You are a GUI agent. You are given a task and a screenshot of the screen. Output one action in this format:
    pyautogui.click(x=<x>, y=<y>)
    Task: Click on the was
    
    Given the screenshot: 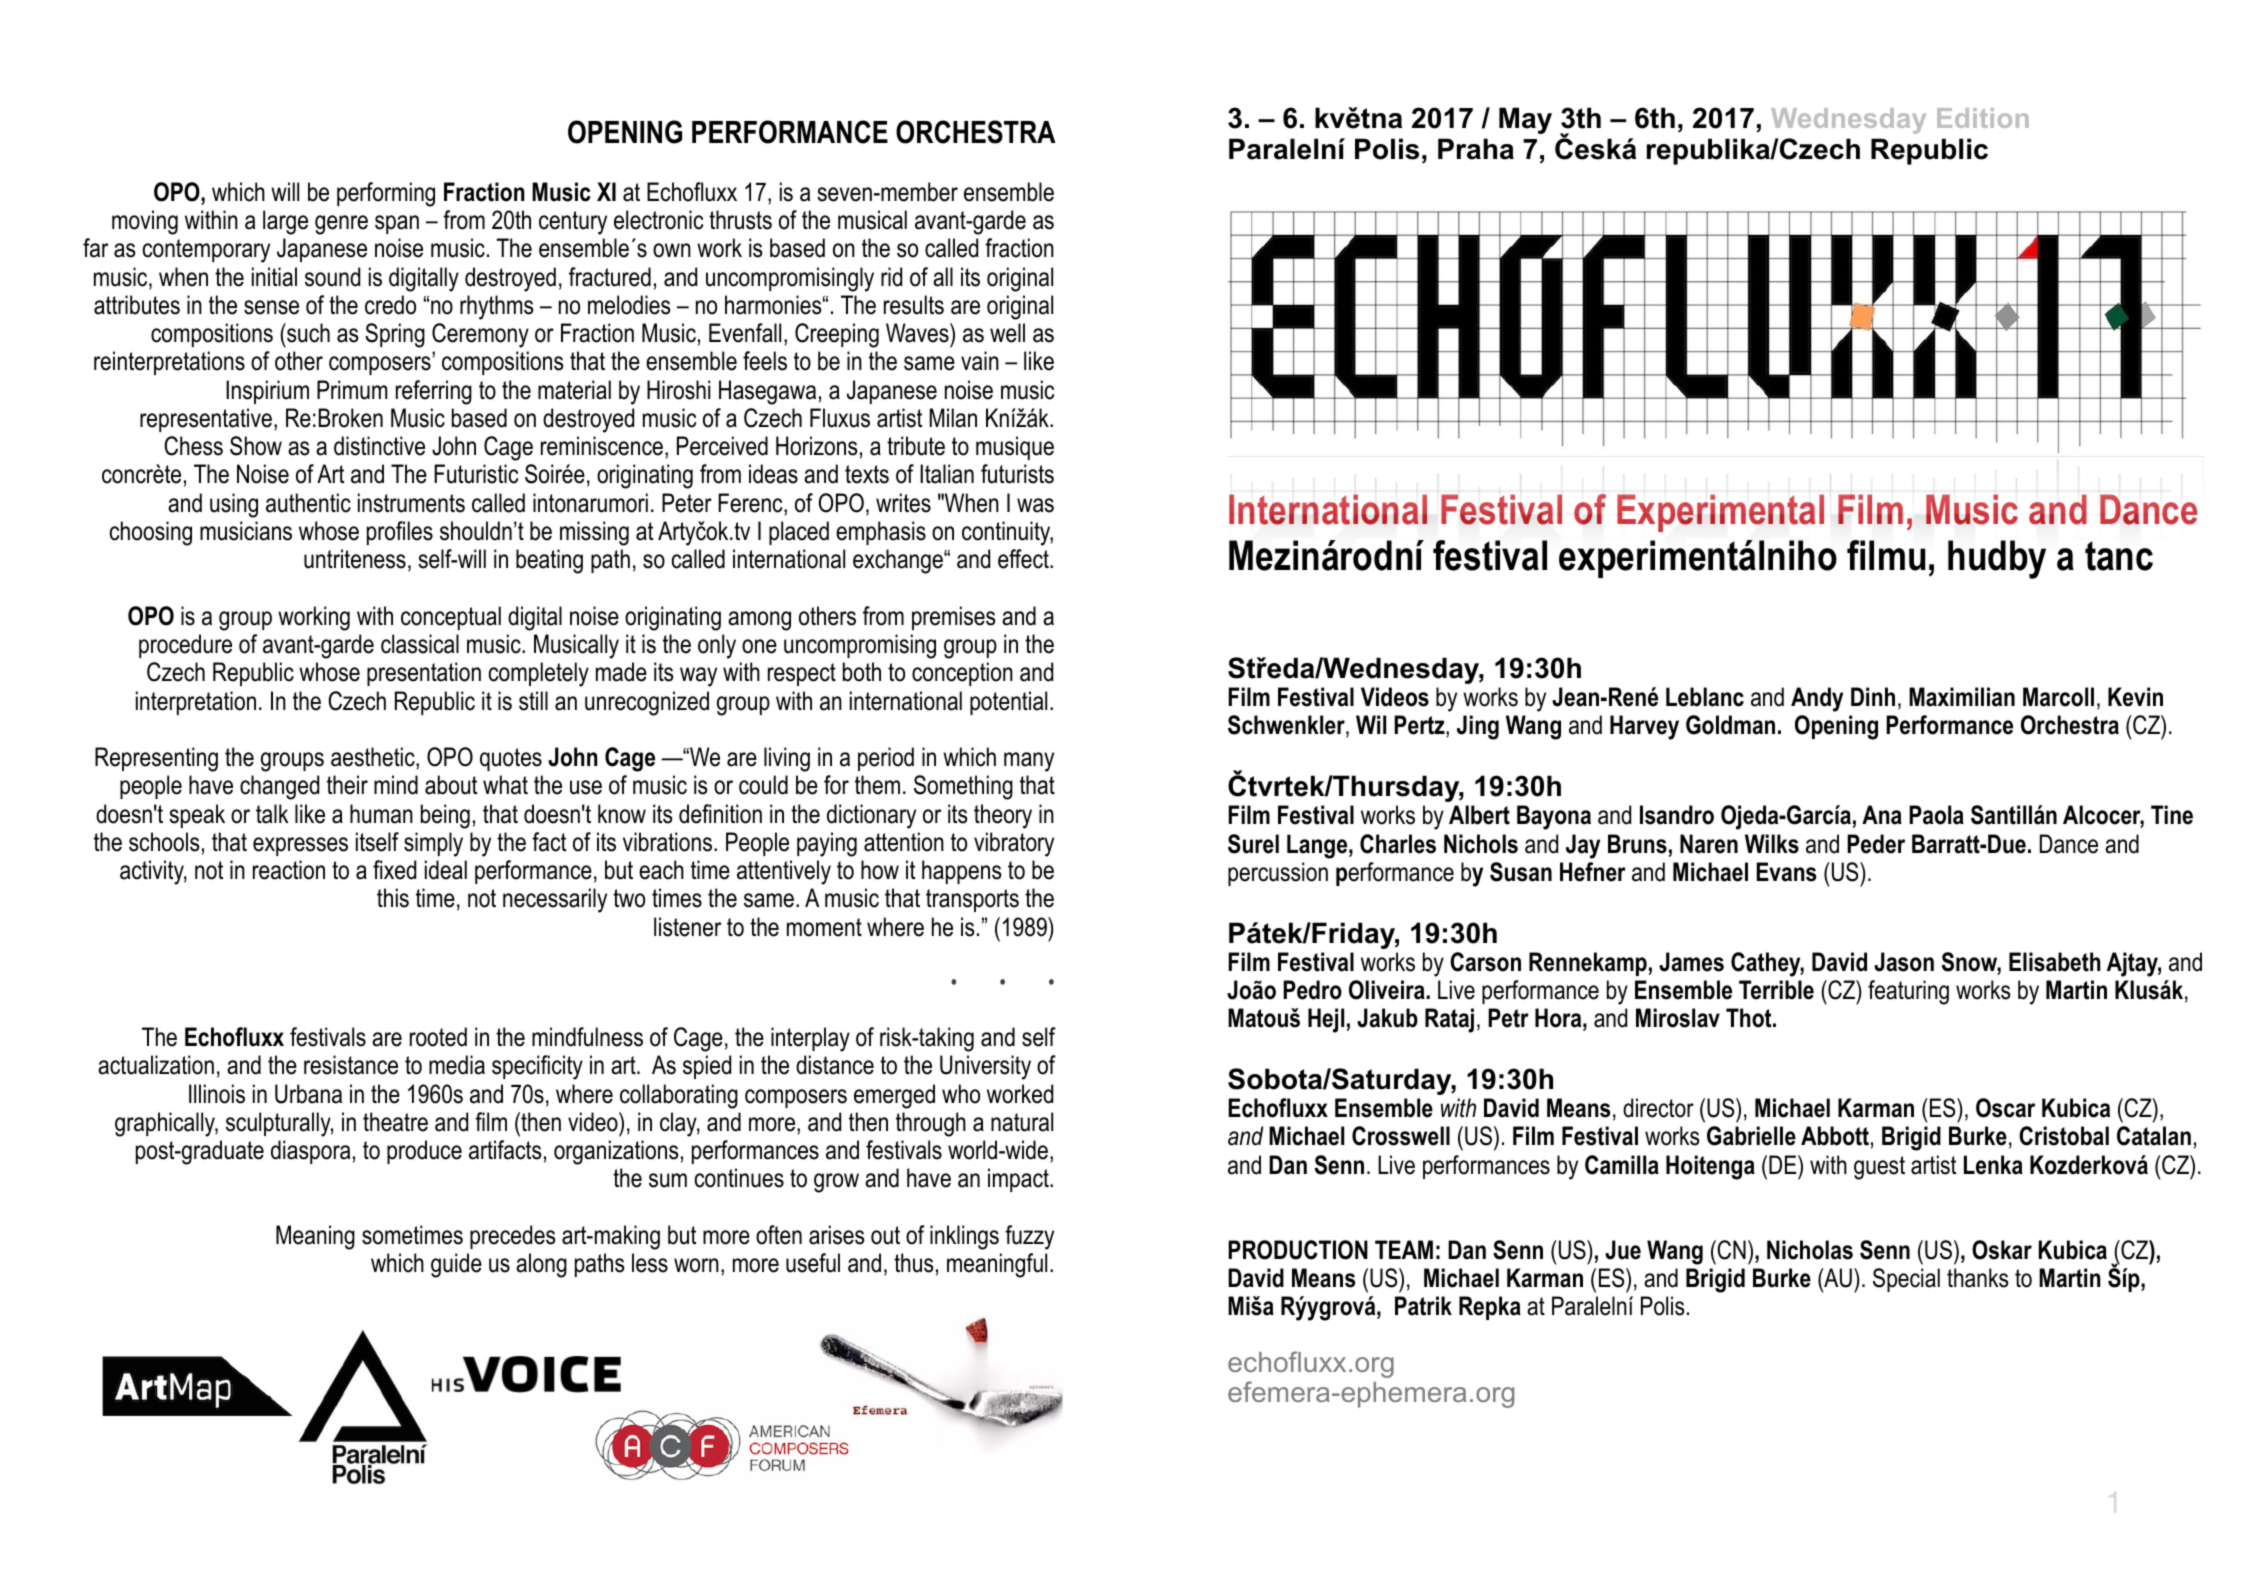 What is the action you would take?
    pyautogui.click(x=1035, y=505)
